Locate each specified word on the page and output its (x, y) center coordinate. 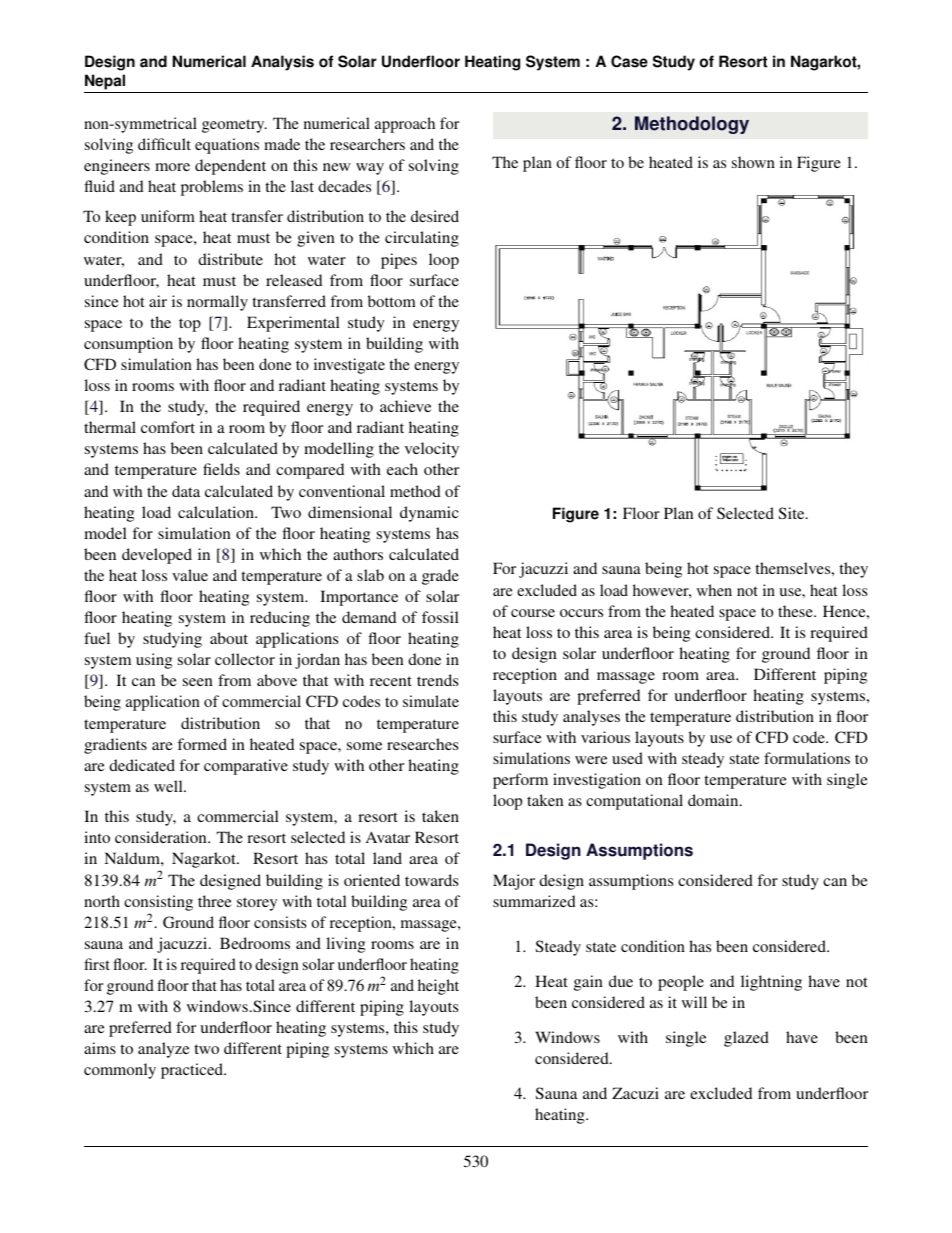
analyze (164, 1050)
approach (405, 125)
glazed (746, 1039)
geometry (234, 126)
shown (753, 162)
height (438, 987)
